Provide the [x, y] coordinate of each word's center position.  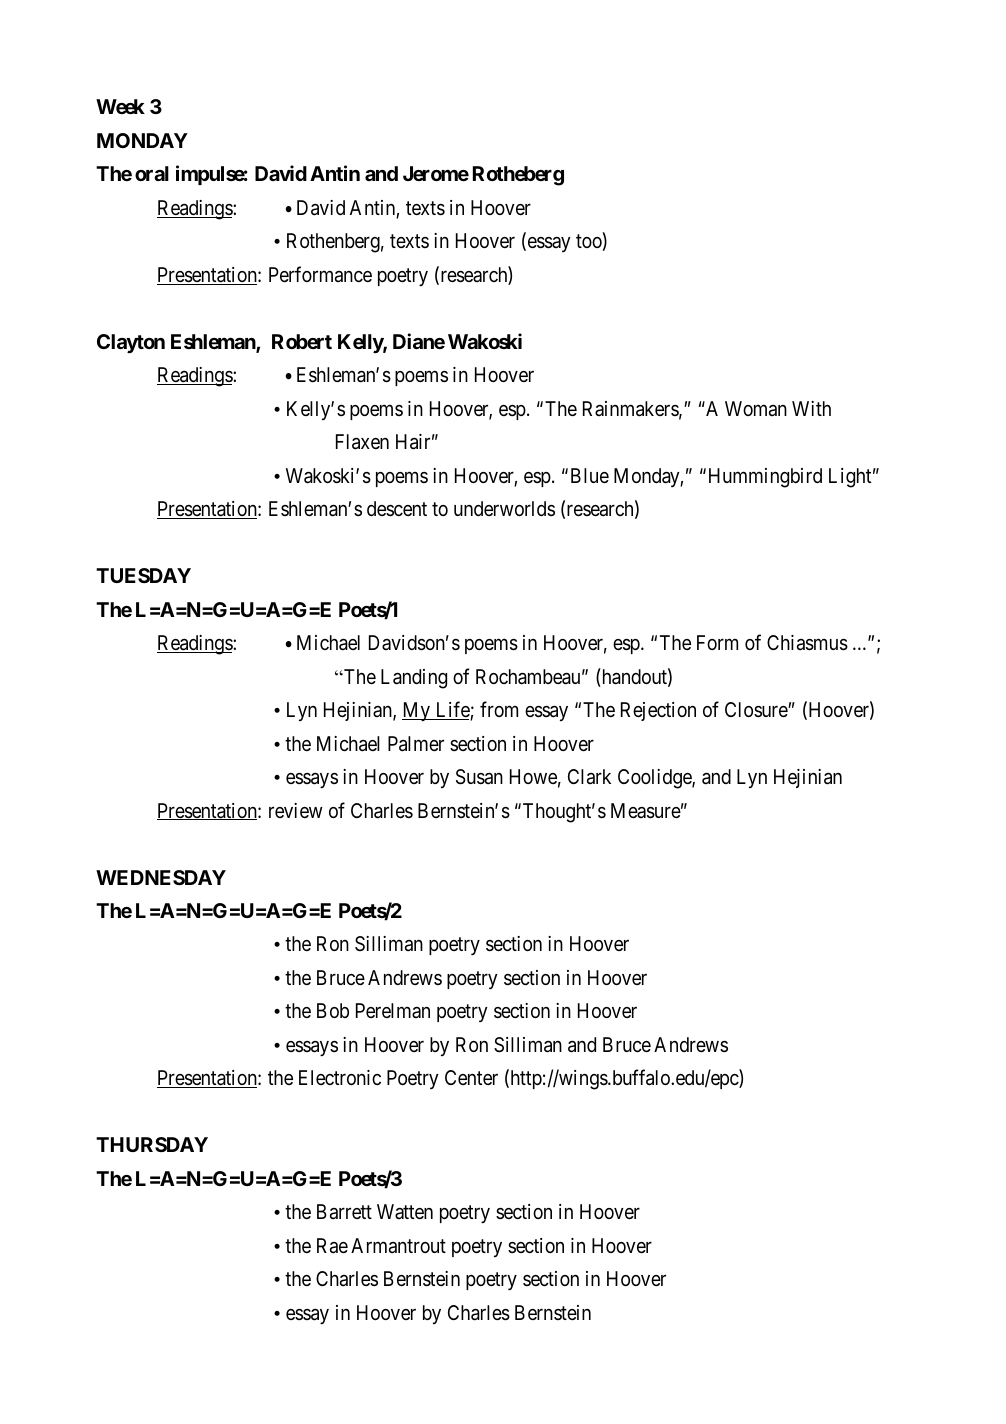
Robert [302, 341]
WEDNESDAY [161, 877]
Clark [589, 777]
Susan [479, 777]
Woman [756, 409]
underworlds [504, 508]
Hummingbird [765, 478]
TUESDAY [143, 575]
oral [152, 173]
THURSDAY [152, 1144]
